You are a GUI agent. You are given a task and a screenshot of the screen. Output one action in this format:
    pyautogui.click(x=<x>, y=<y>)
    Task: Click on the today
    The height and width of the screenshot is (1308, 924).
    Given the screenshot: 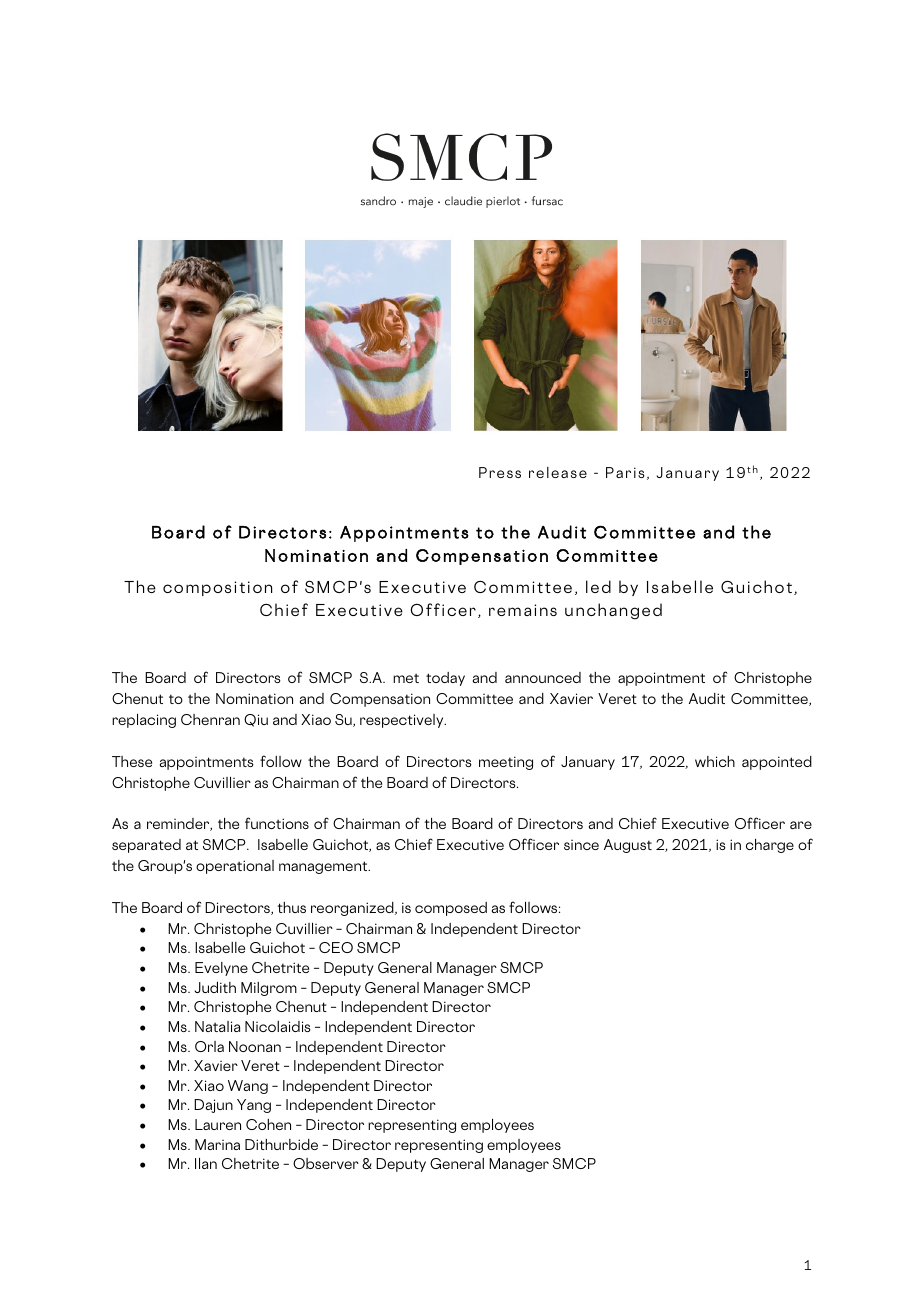 What is the action you would take?
    pyautogui.click(x=445, y=679)
